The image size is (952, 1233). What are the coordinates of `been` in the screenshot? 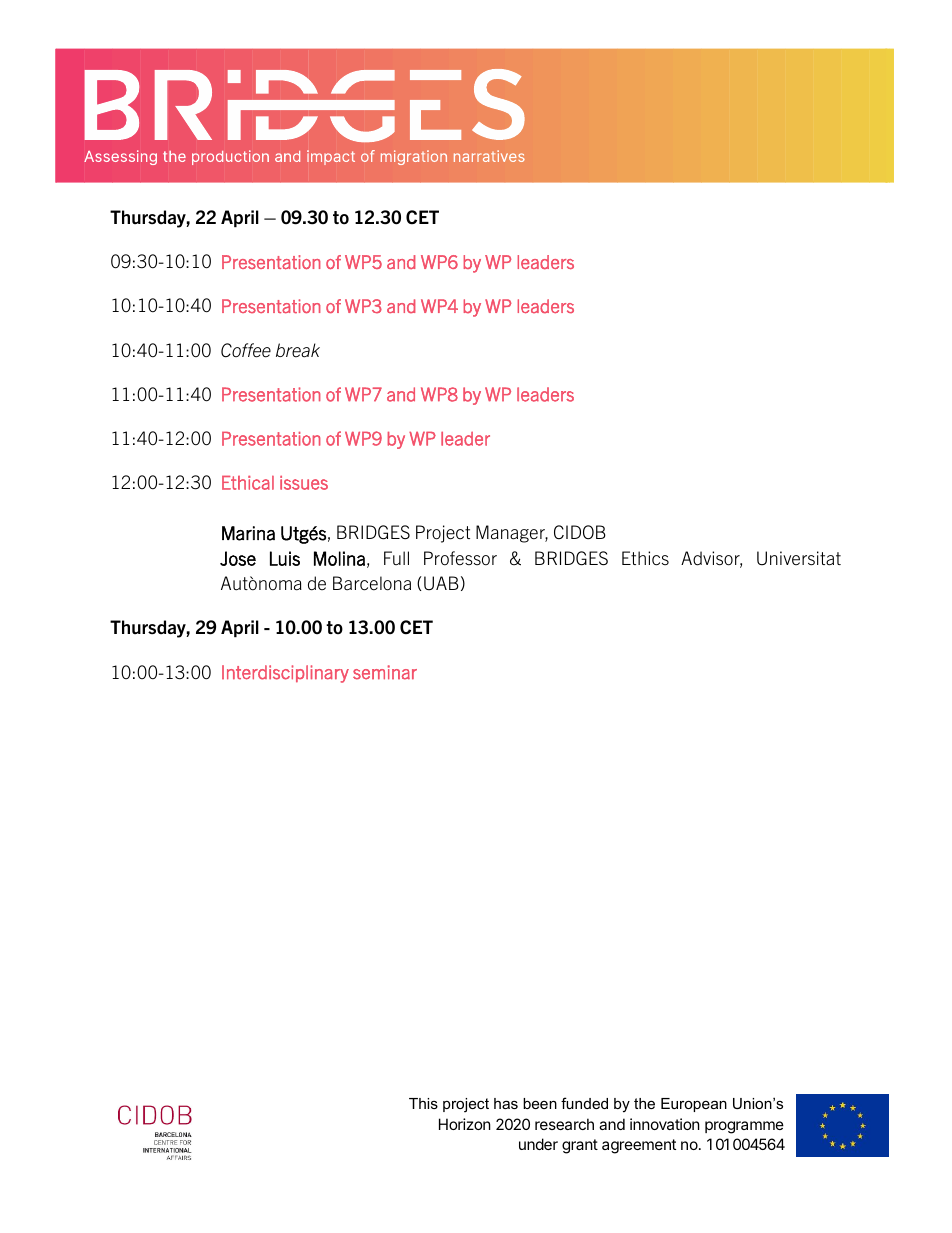 It's located at (540, 1103).
